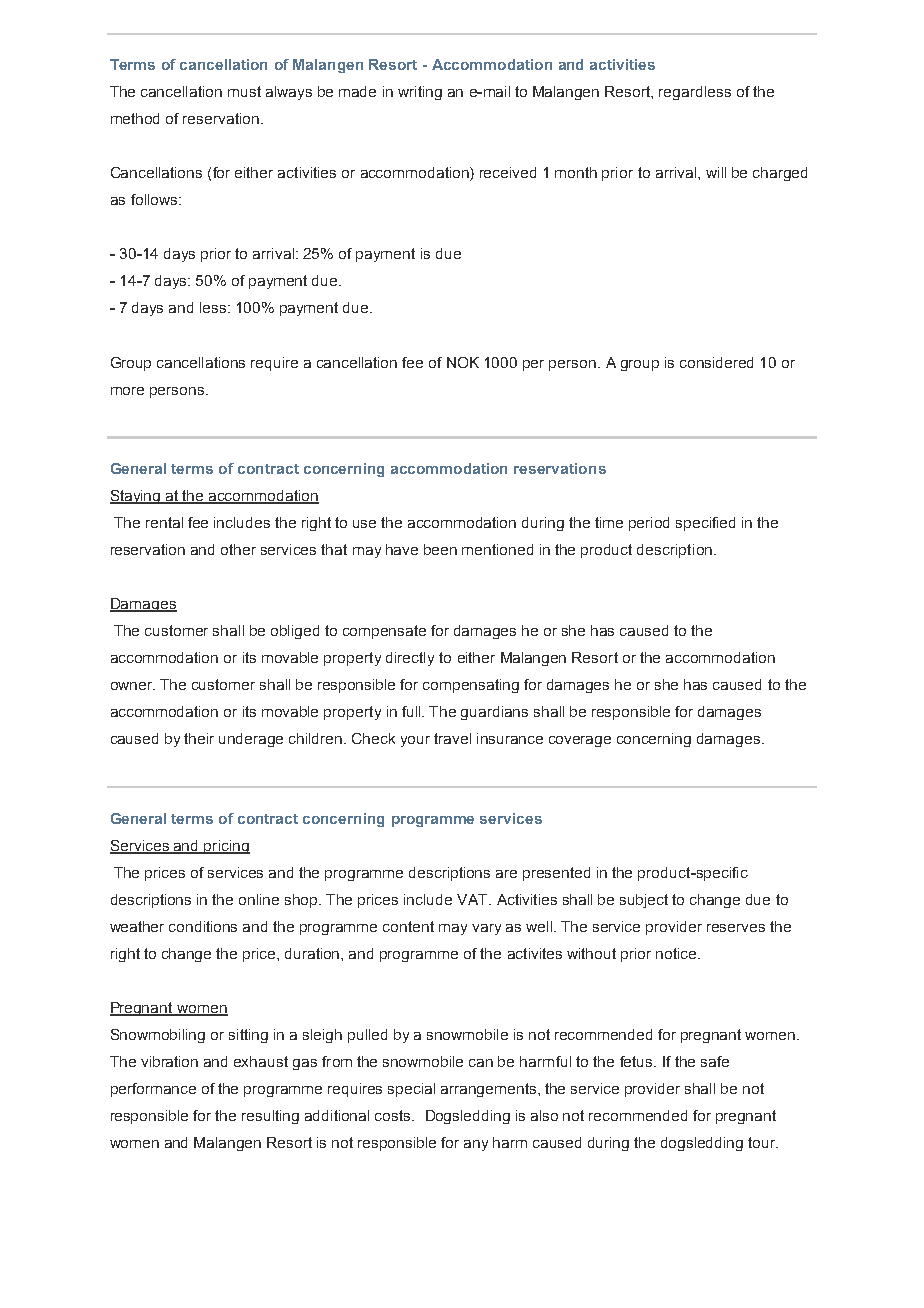  I want to click on performance, so click(153, 1090).
